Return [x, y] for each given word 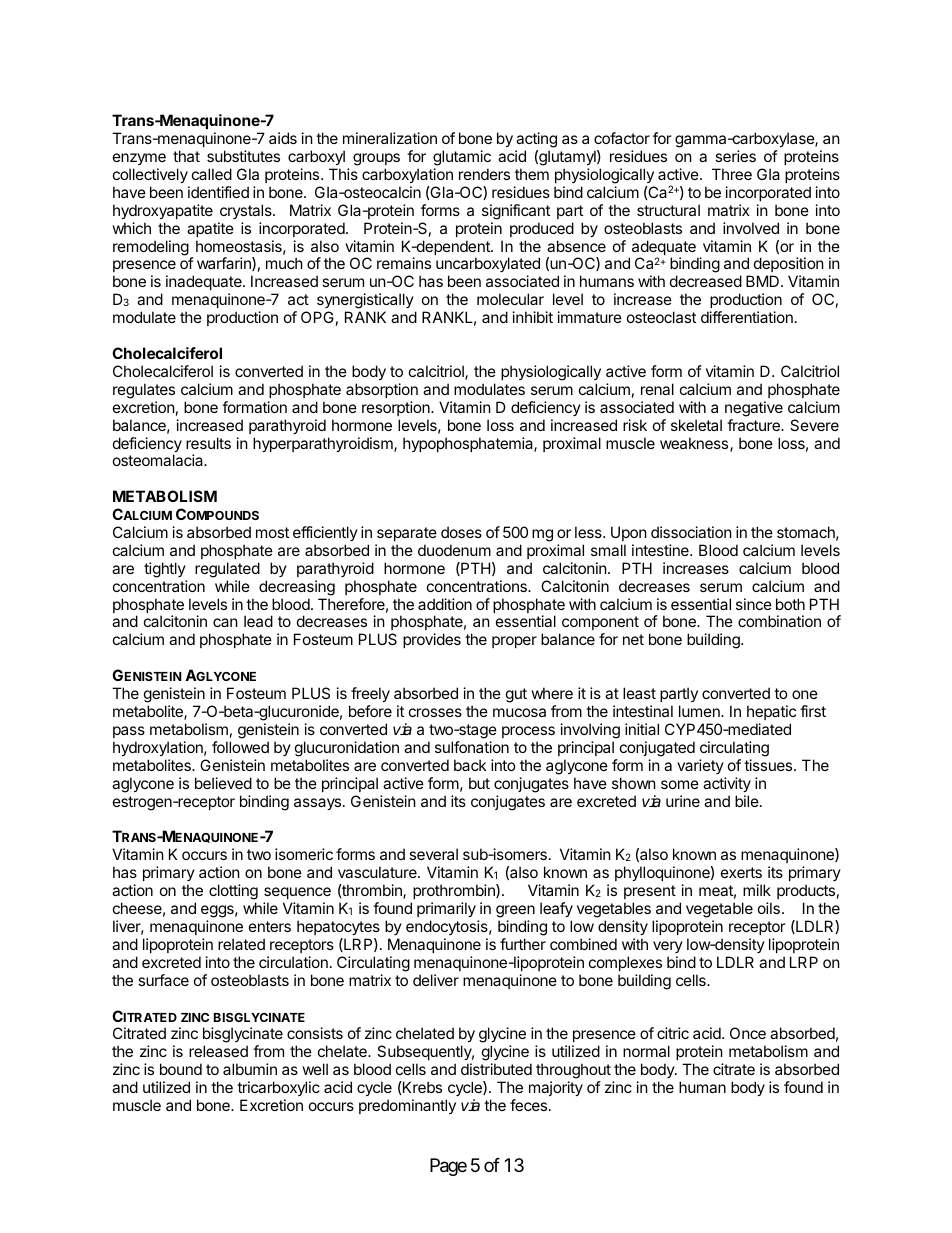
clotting [233, 893]
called [212, 174]
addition [445, 604]
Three [732, 174]
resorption [397, 408]
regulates [144, 391]
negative [754, 409]
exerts [741, 872]
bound [181, 1069]
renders [484, 174]
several [433, 854]
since [754, 604]
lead [258, 621]
